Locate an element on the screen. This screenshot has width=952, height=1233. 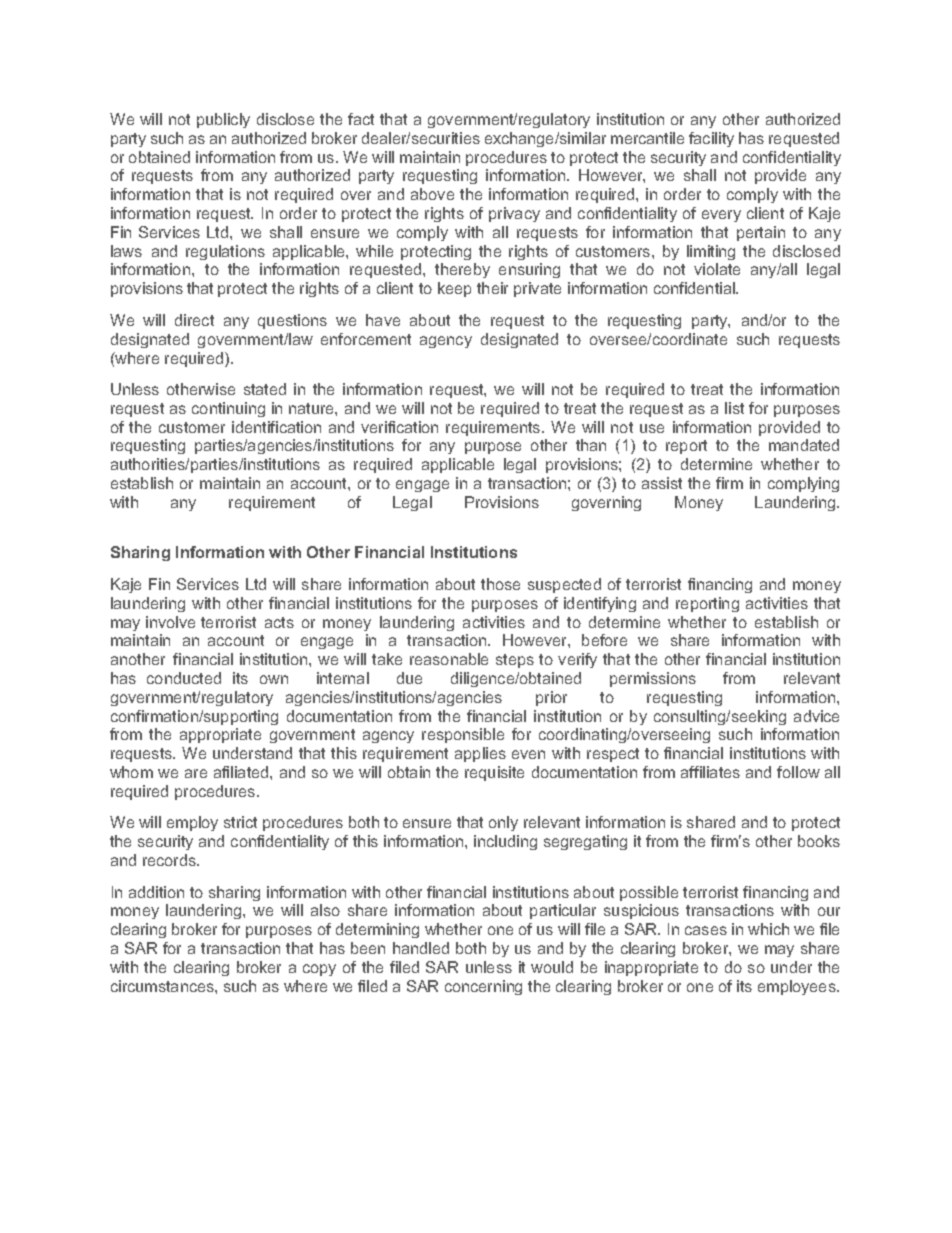
publicly is located at coordinates (223, 120).
